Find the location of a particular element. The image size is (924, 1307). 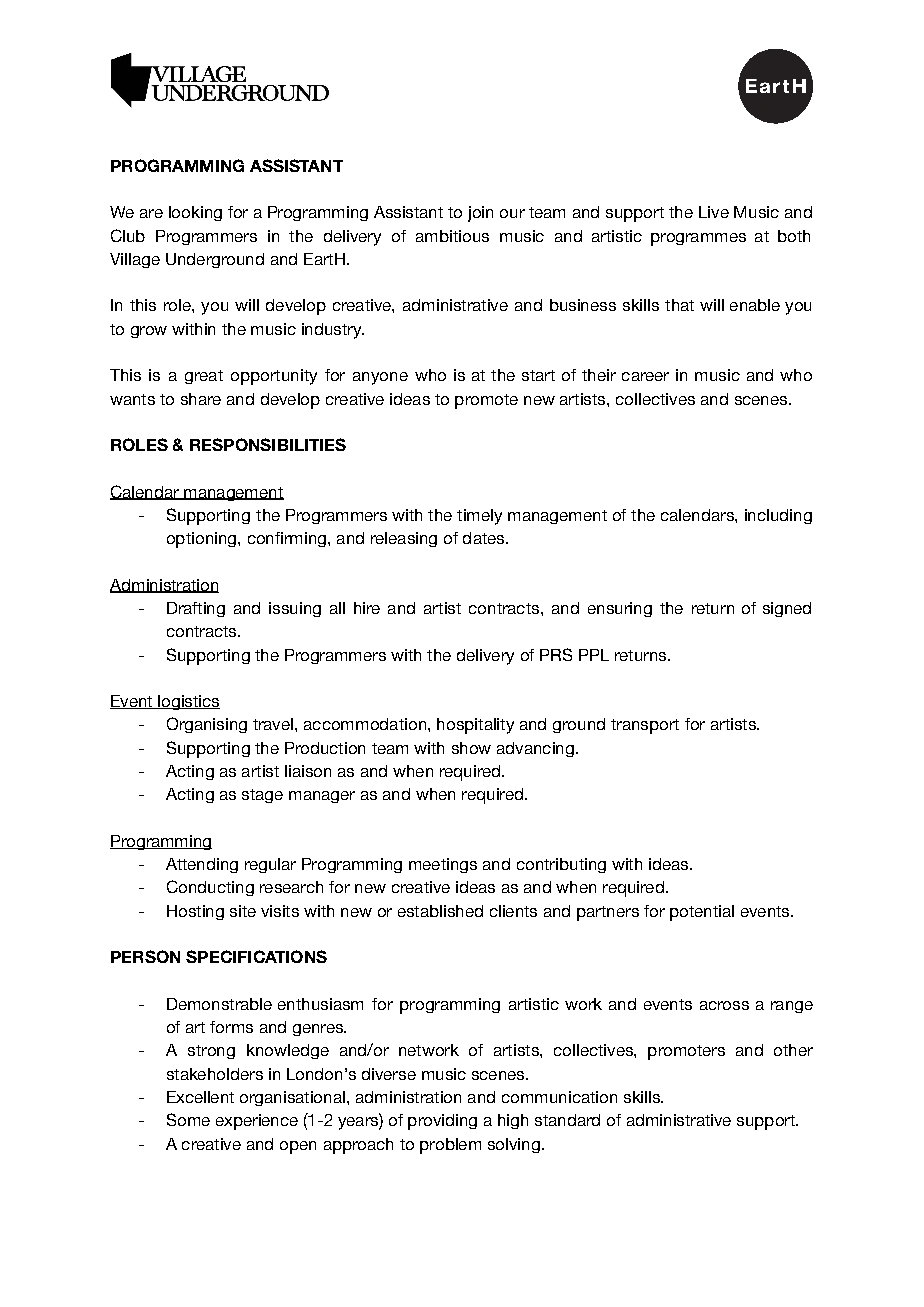

Some is located at coordinates (188, 1119).
